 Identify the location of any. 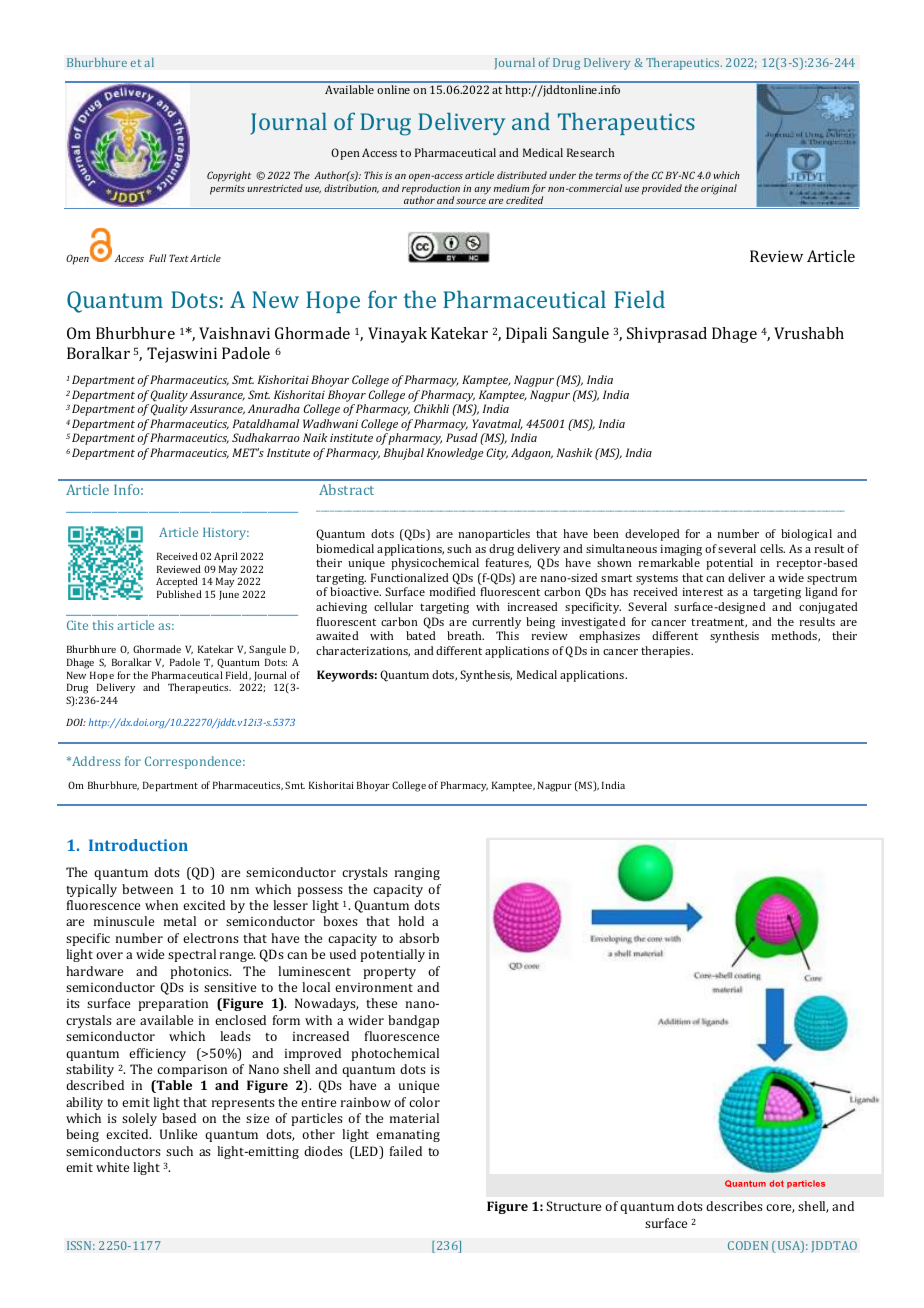
(482, 191).
